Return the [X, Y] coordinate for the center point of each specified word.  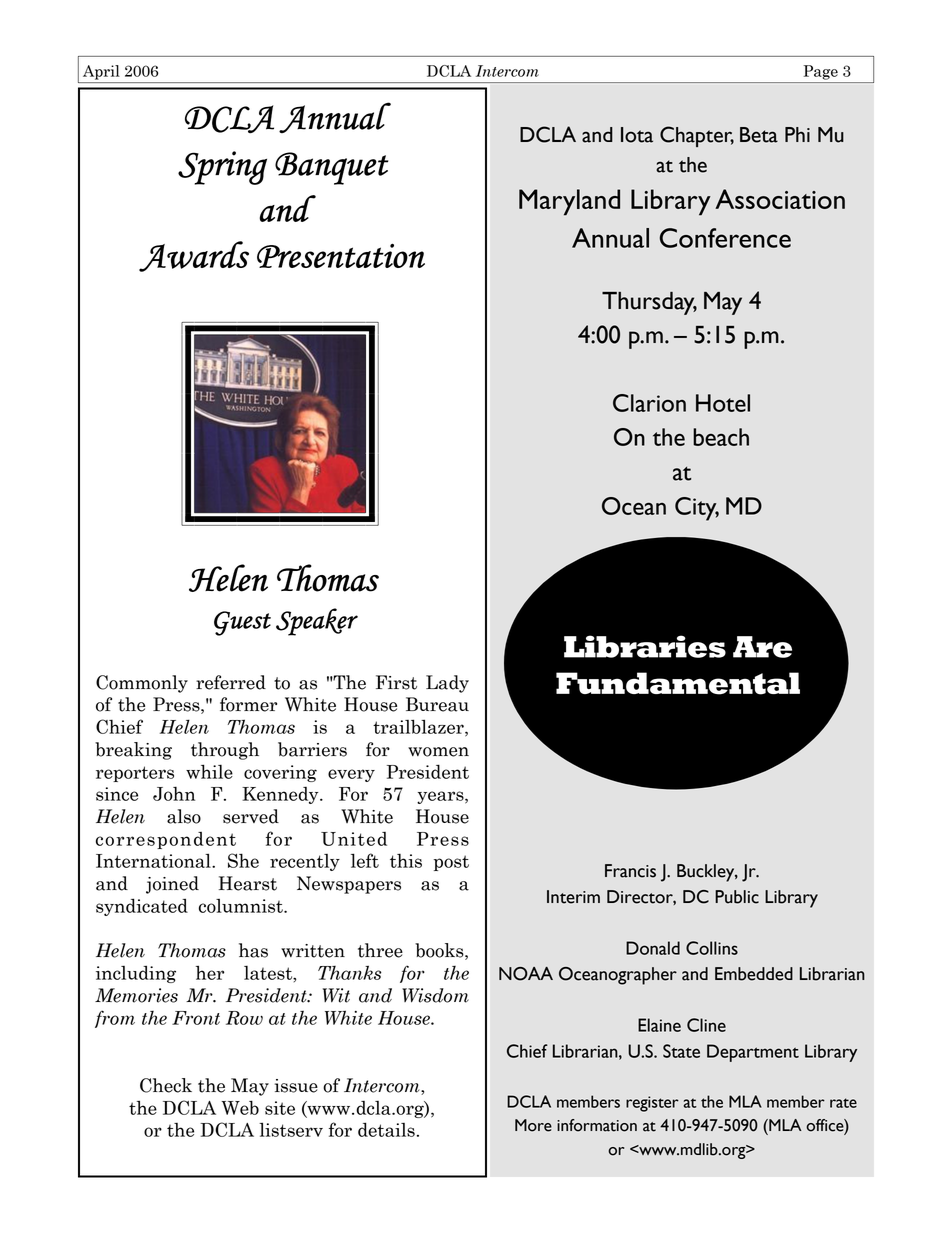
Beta [759, 135]
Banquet [331, 168]
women [438, 752]
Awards [194, 256]
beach [721, 437]
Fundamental [678, 683]
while [209, 771]
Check [166, 1085]
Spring [222, 168]
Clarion [649, 403]
